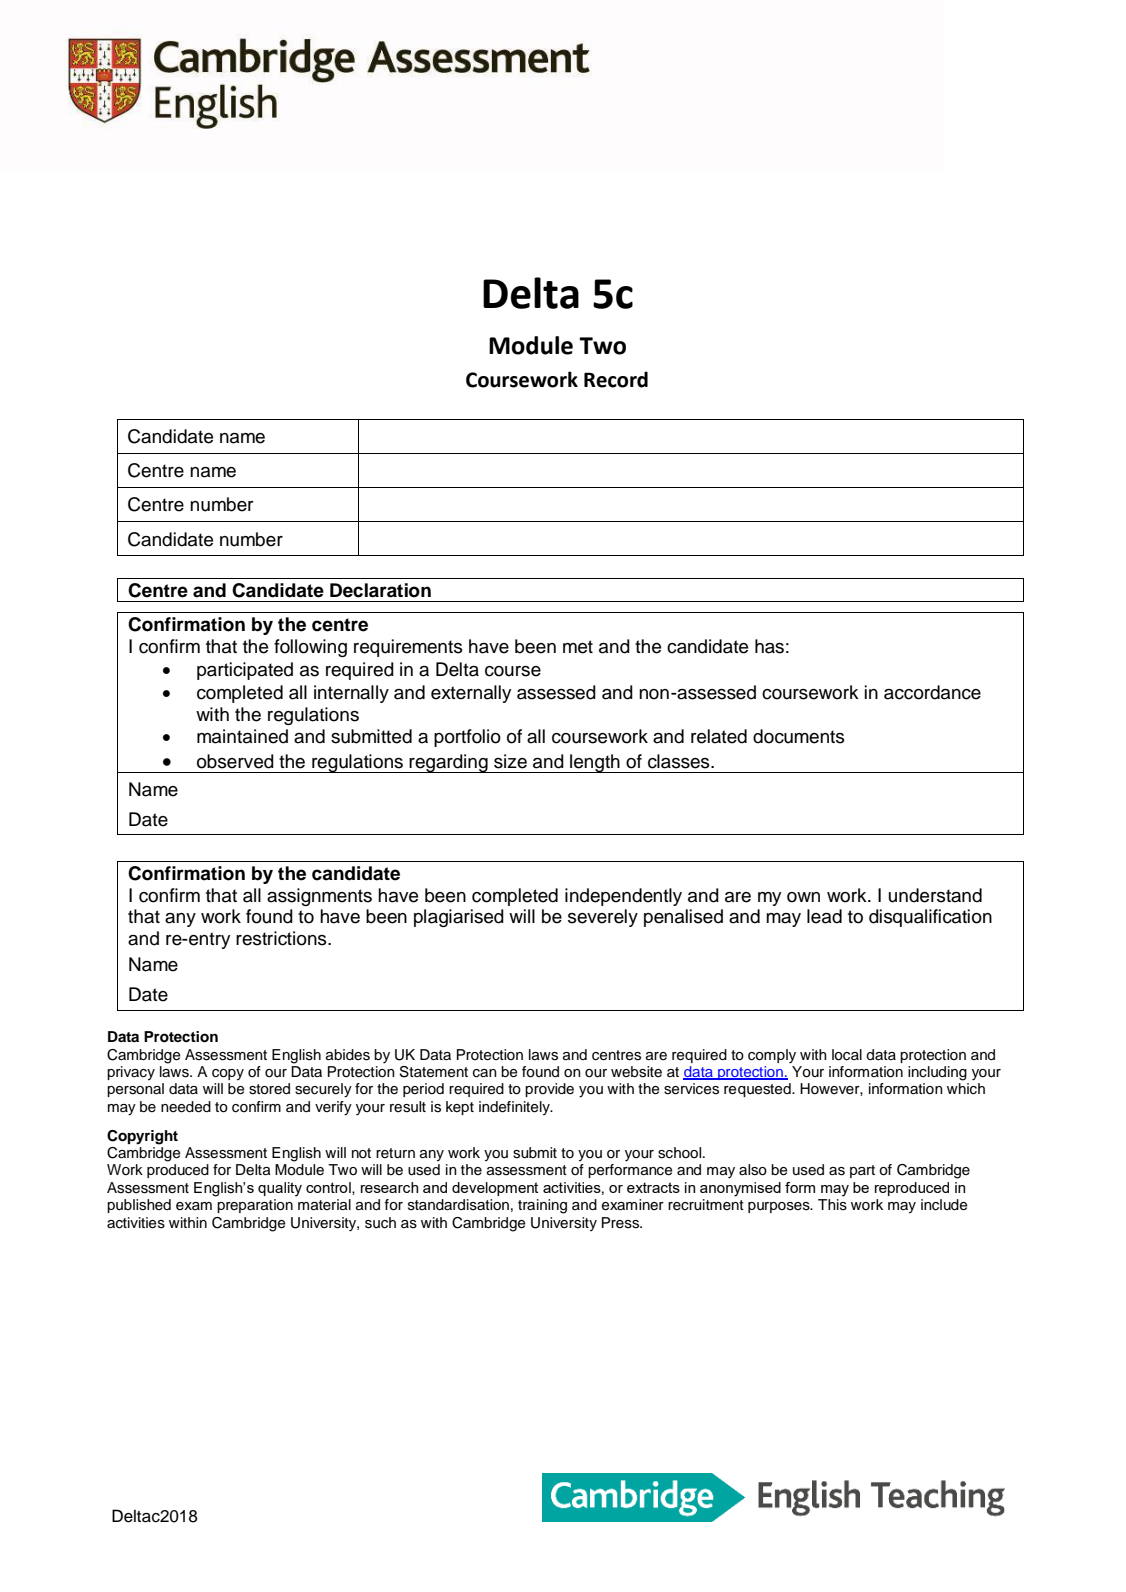  I want to click on met, so click(578, 647).
